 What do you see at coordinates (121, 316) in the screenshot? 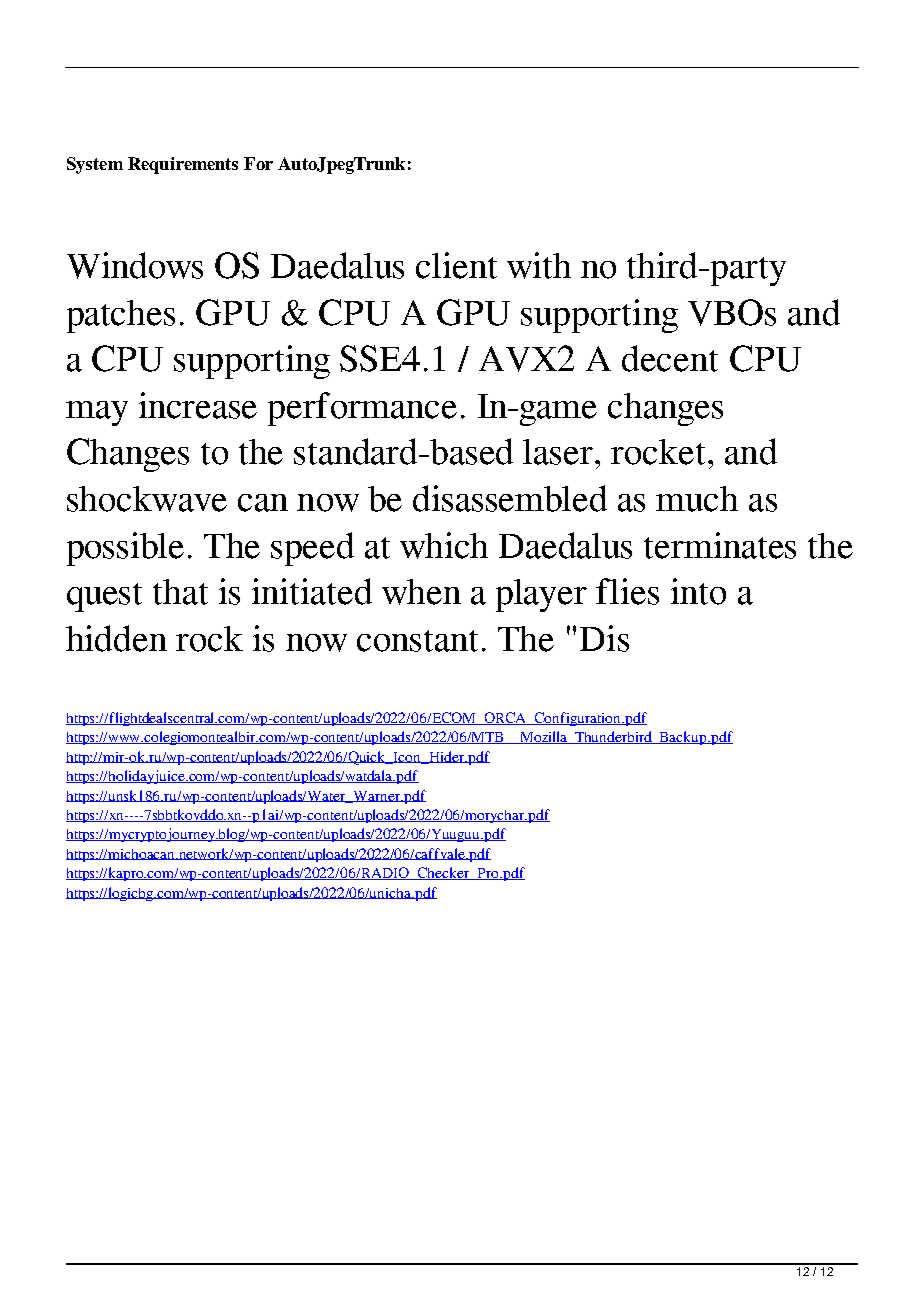
I see `patches` at bounding box center [121, 316].
